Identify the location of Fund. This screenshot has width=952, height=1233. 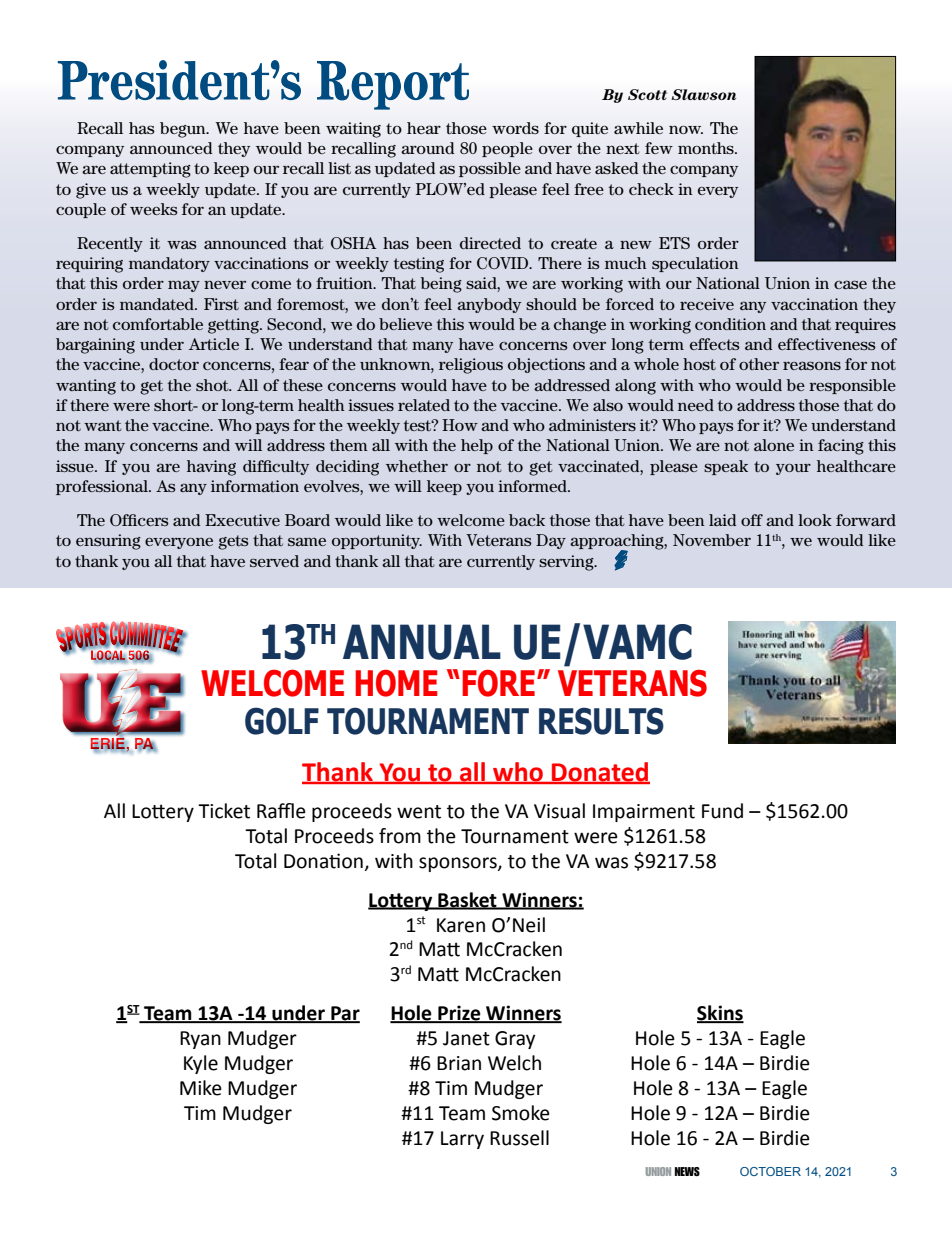
(722, 811).
